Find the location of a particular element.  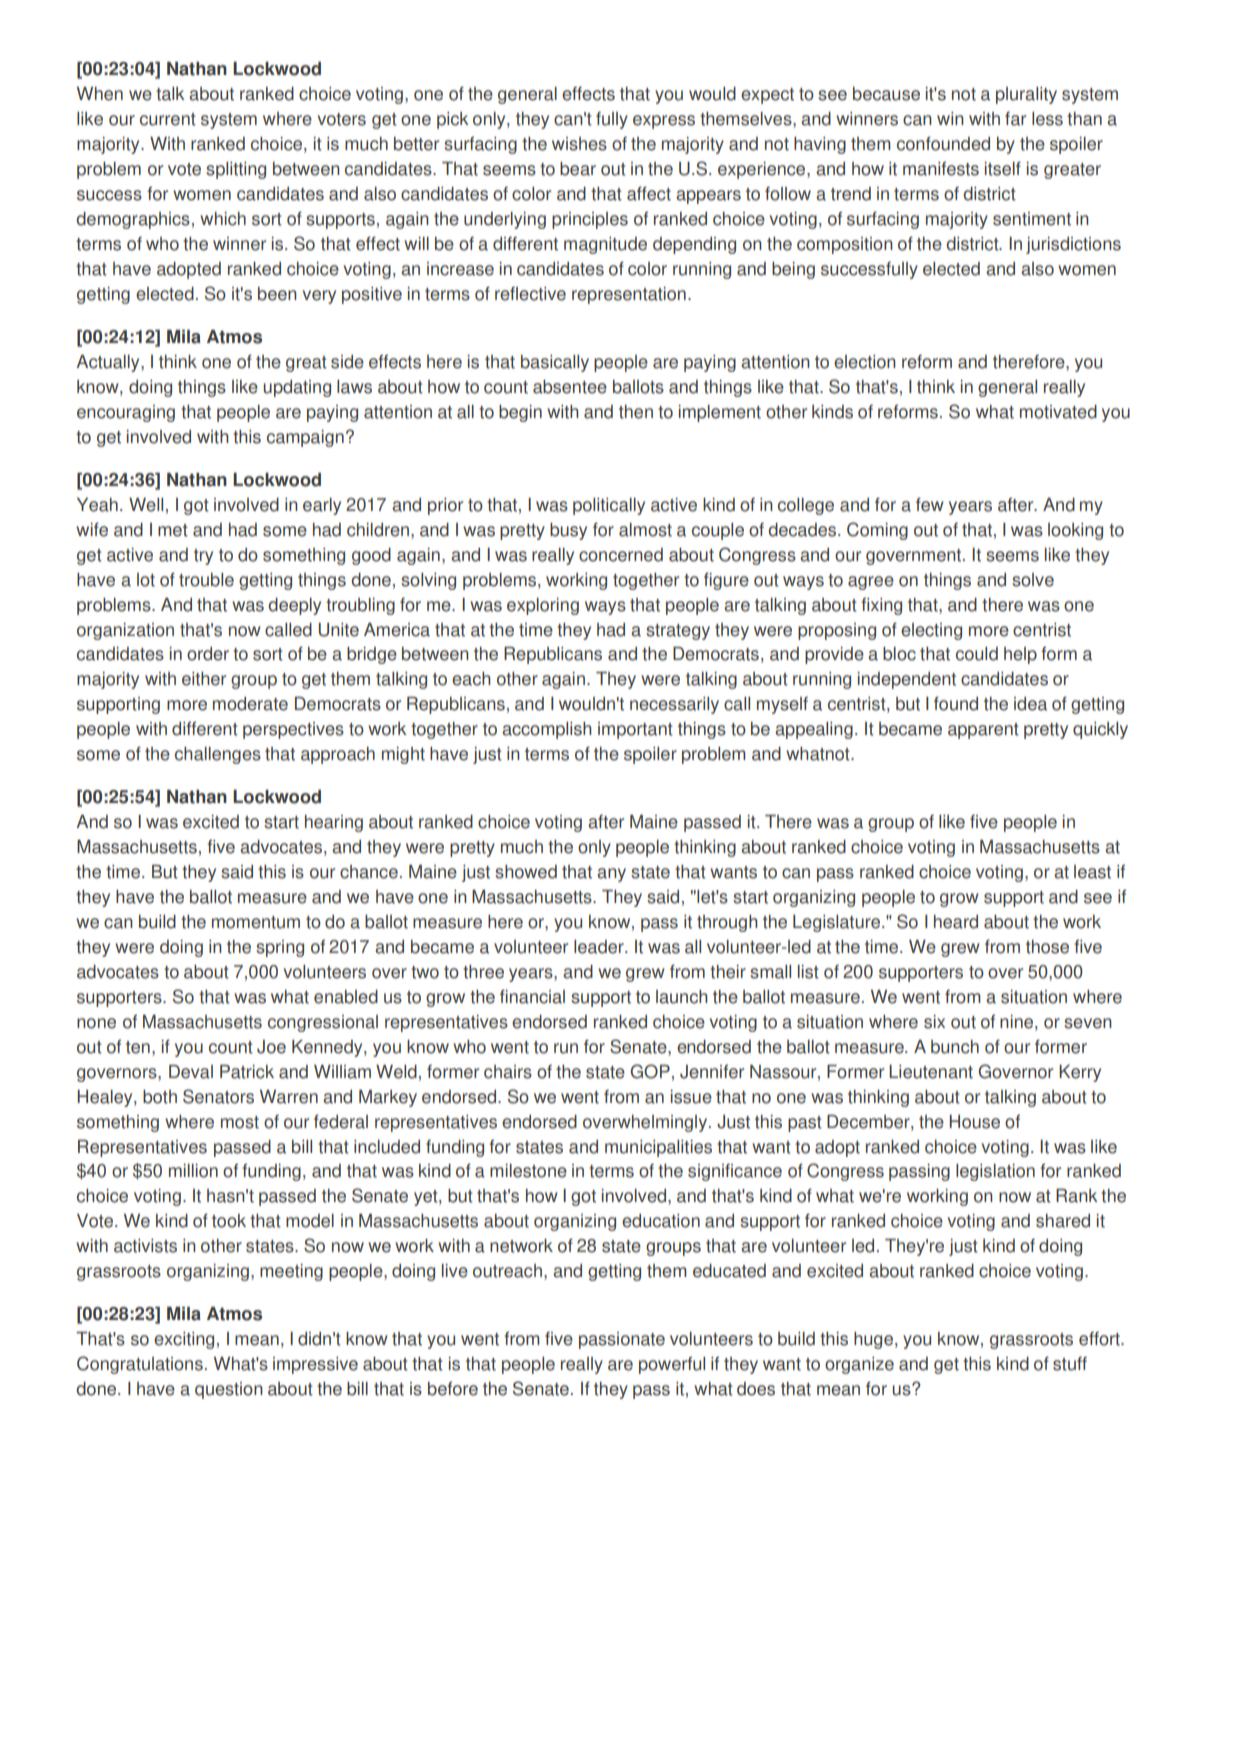

powerful is located at coordinates (672, 1365).
